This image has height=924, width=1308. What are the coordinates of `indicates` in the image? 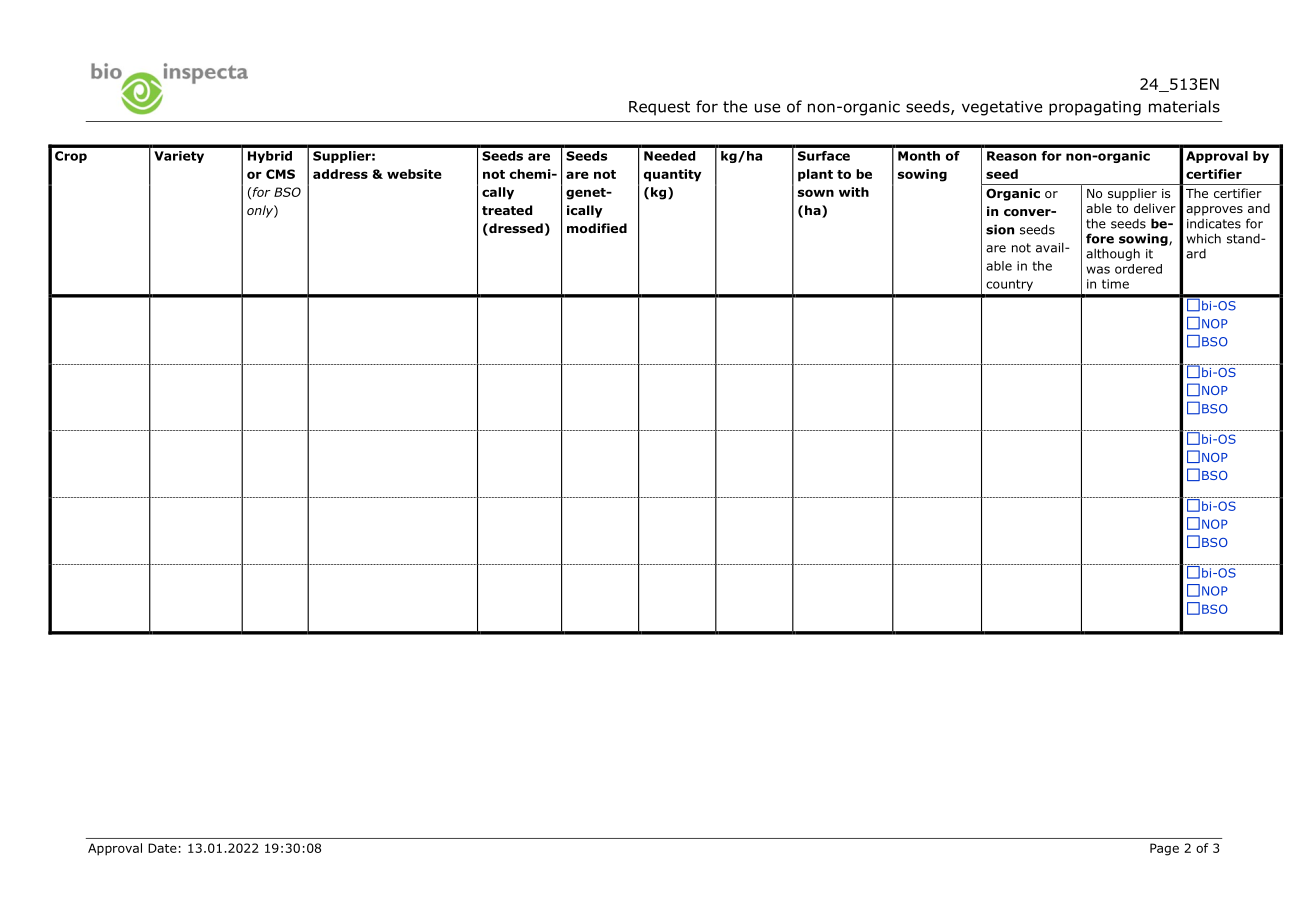 It's located at (1214, 224).
